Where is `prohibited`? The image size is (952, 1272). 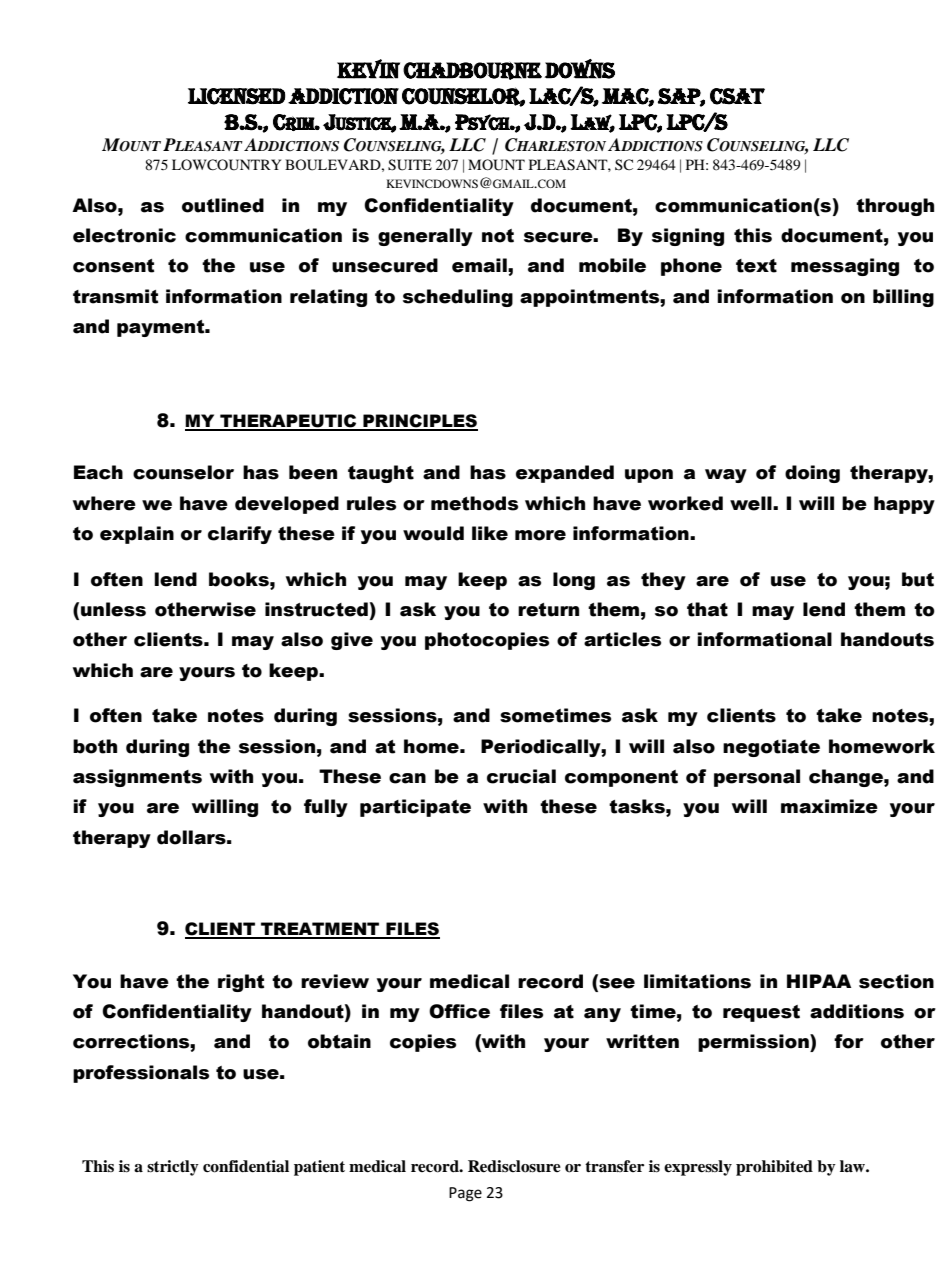
prohibited is located at coordinates (774, 1168).
